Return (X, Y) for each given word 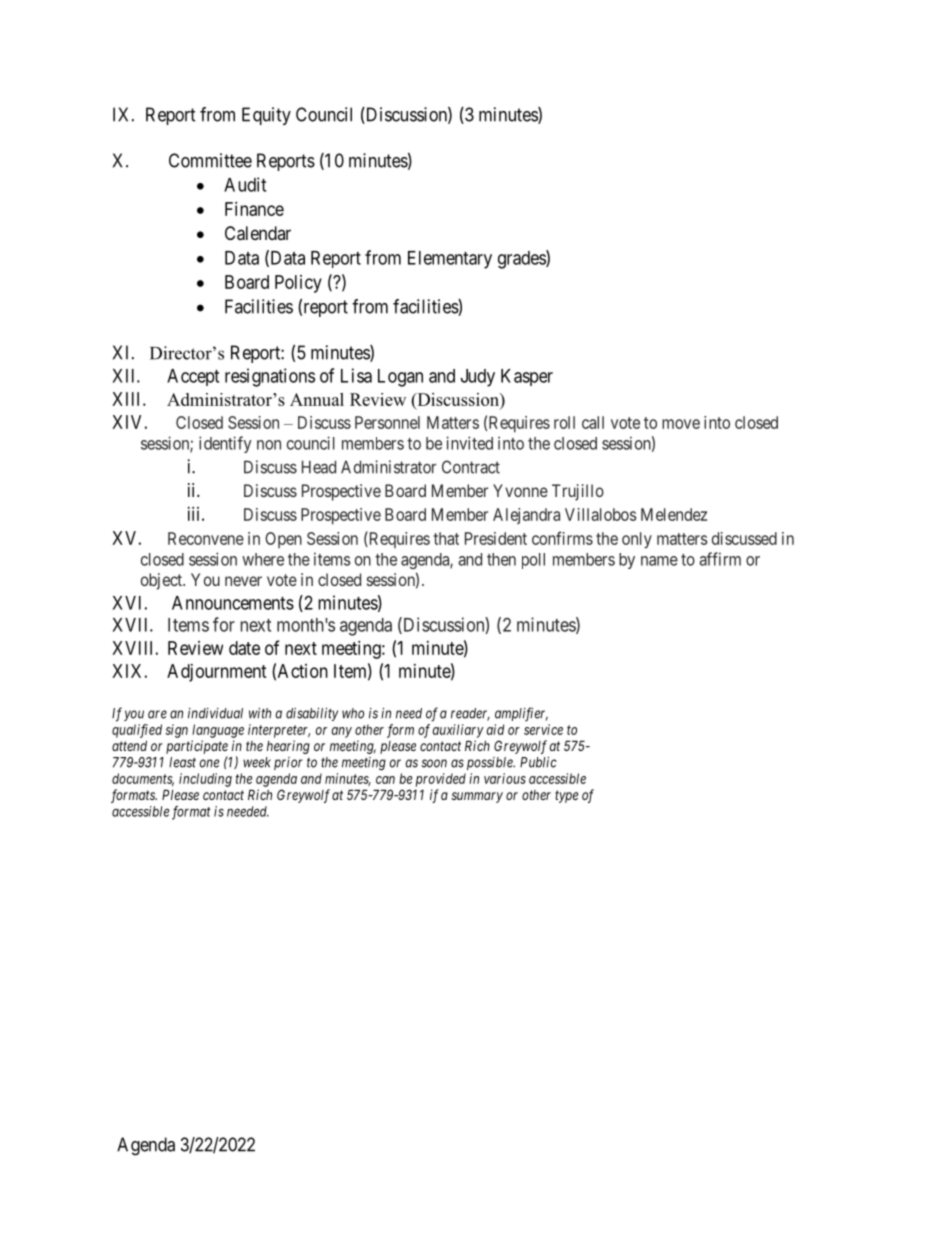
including (205, 780)
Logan (400, 378)
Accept (193, 377)
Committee (210, 160)
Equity (266, 116)
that (446, 538)
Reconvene (206, 538)
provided (441, 780)
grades (522, 259)
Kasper (527, 377)
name (659, 561)
